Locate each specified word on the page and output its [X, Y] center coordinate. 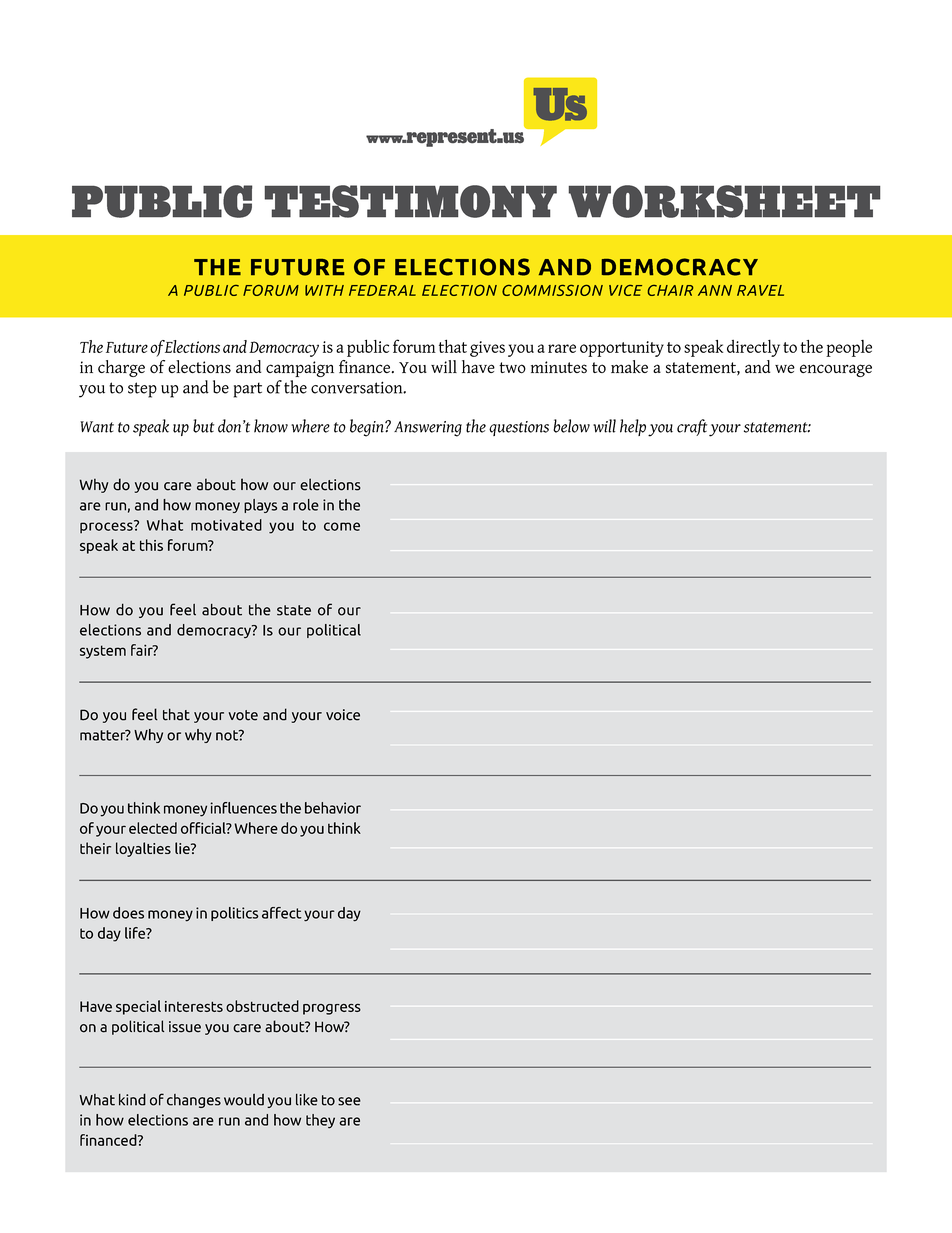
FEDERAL [382, 290]
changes [194, 1101]
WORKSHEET [724, 201]
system [103, 652]
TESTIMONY [411, 201]
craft [692, 427]
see [349, 1101]
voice [343, 715]
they [320, 1121]
